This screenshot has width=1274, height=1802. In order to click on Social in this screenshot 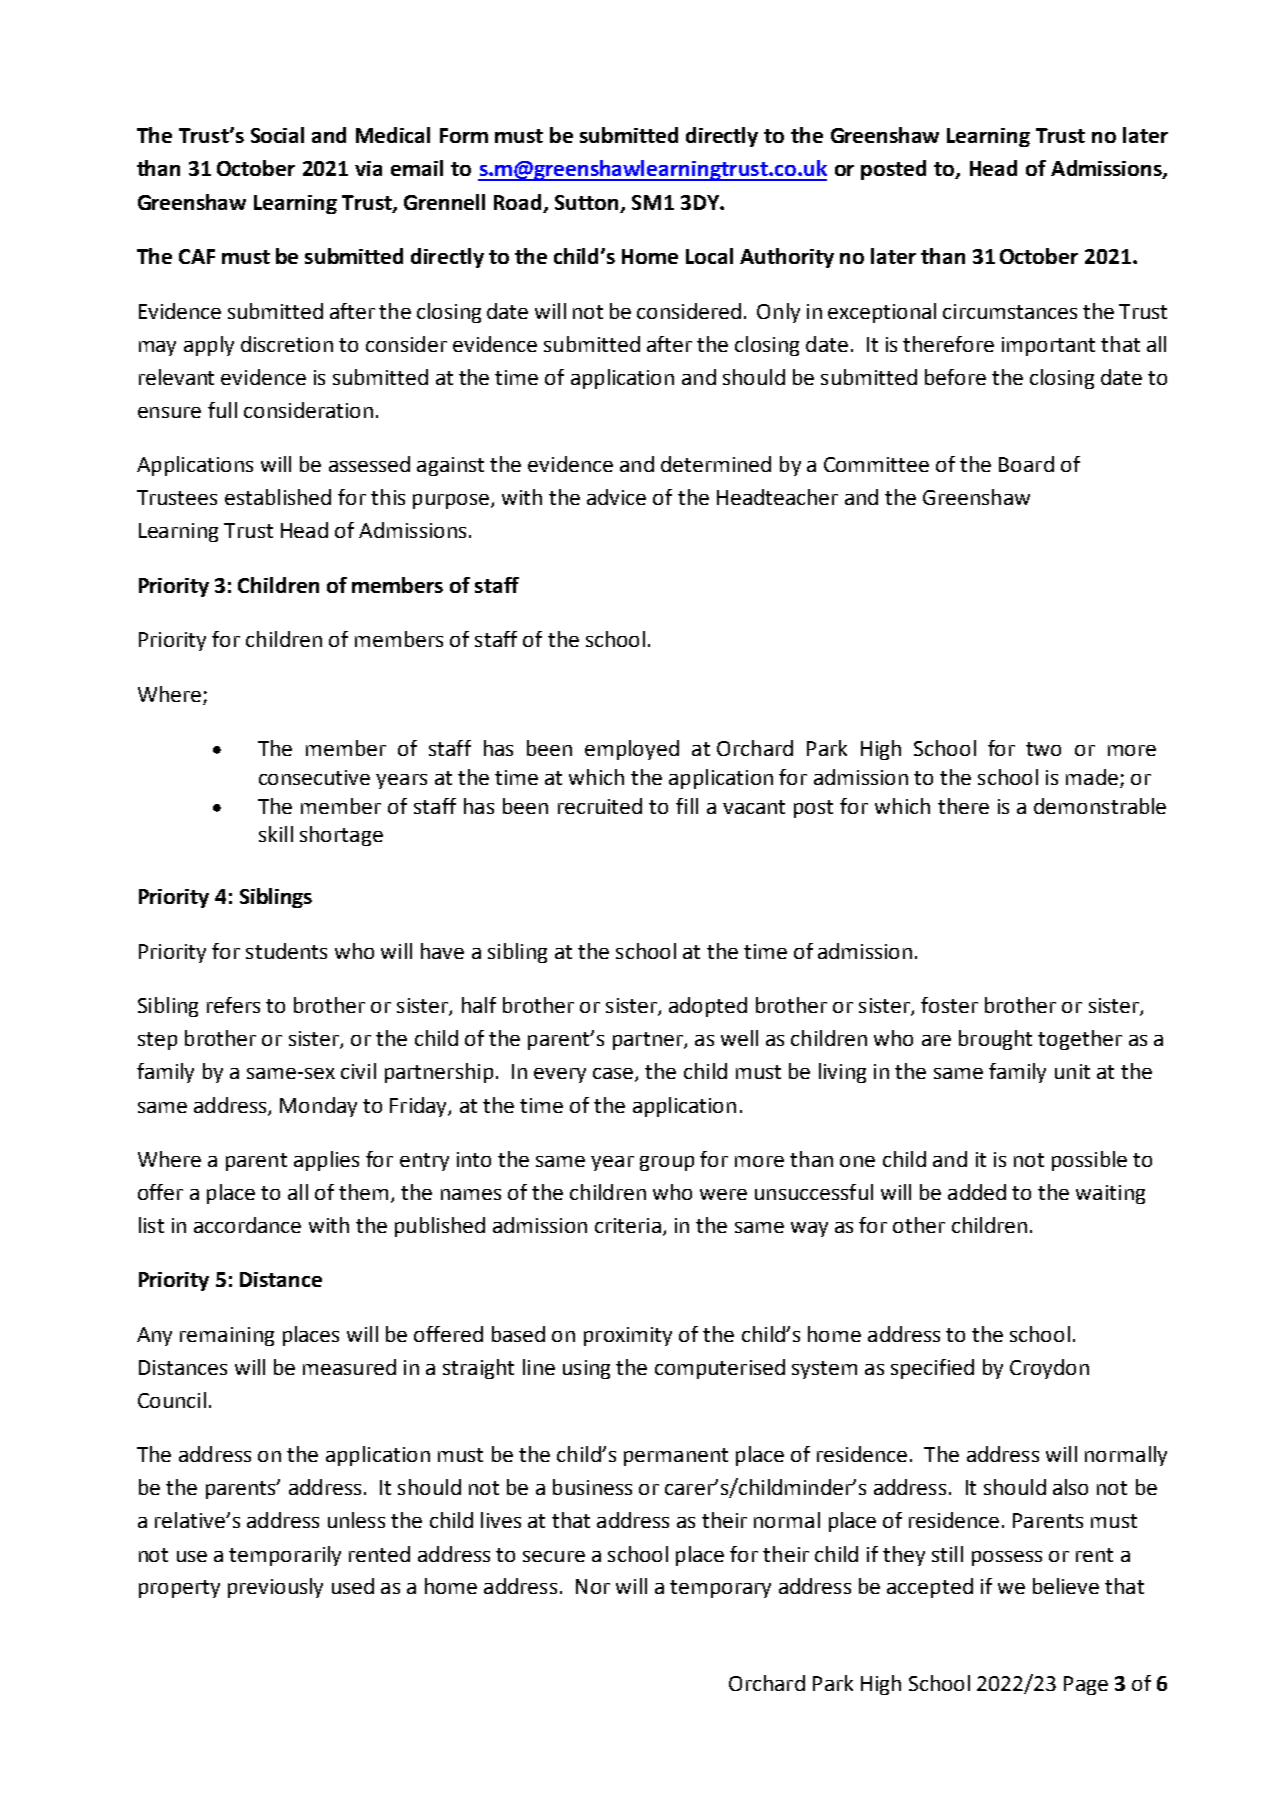, I will do `click(277, 135)`.
